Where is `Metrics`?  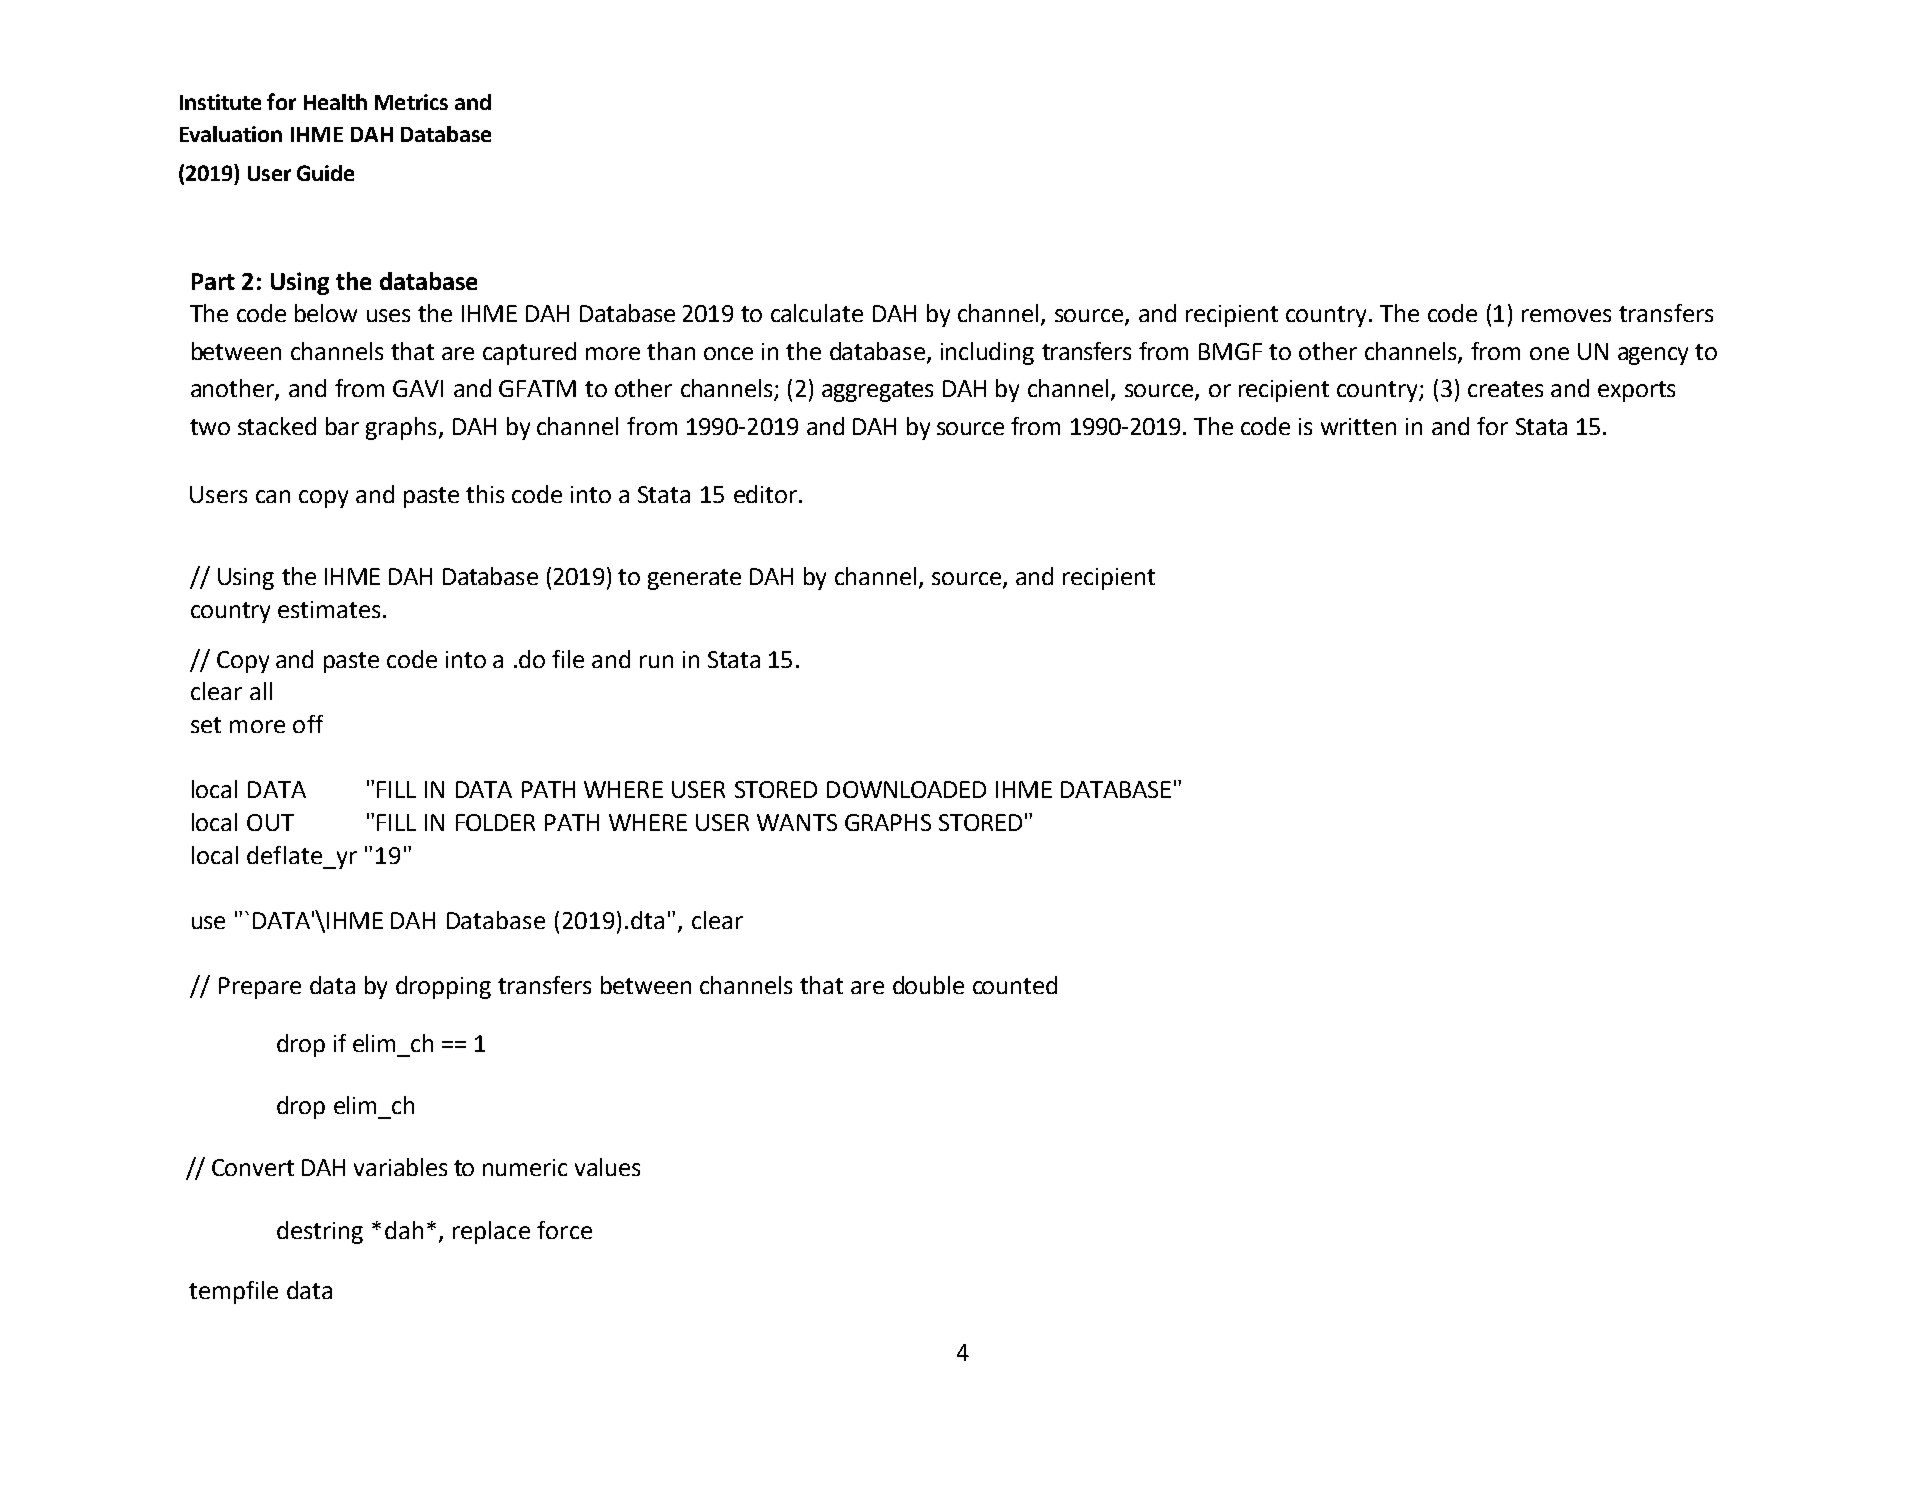 Metrics is located at coordinates (411, 102).
